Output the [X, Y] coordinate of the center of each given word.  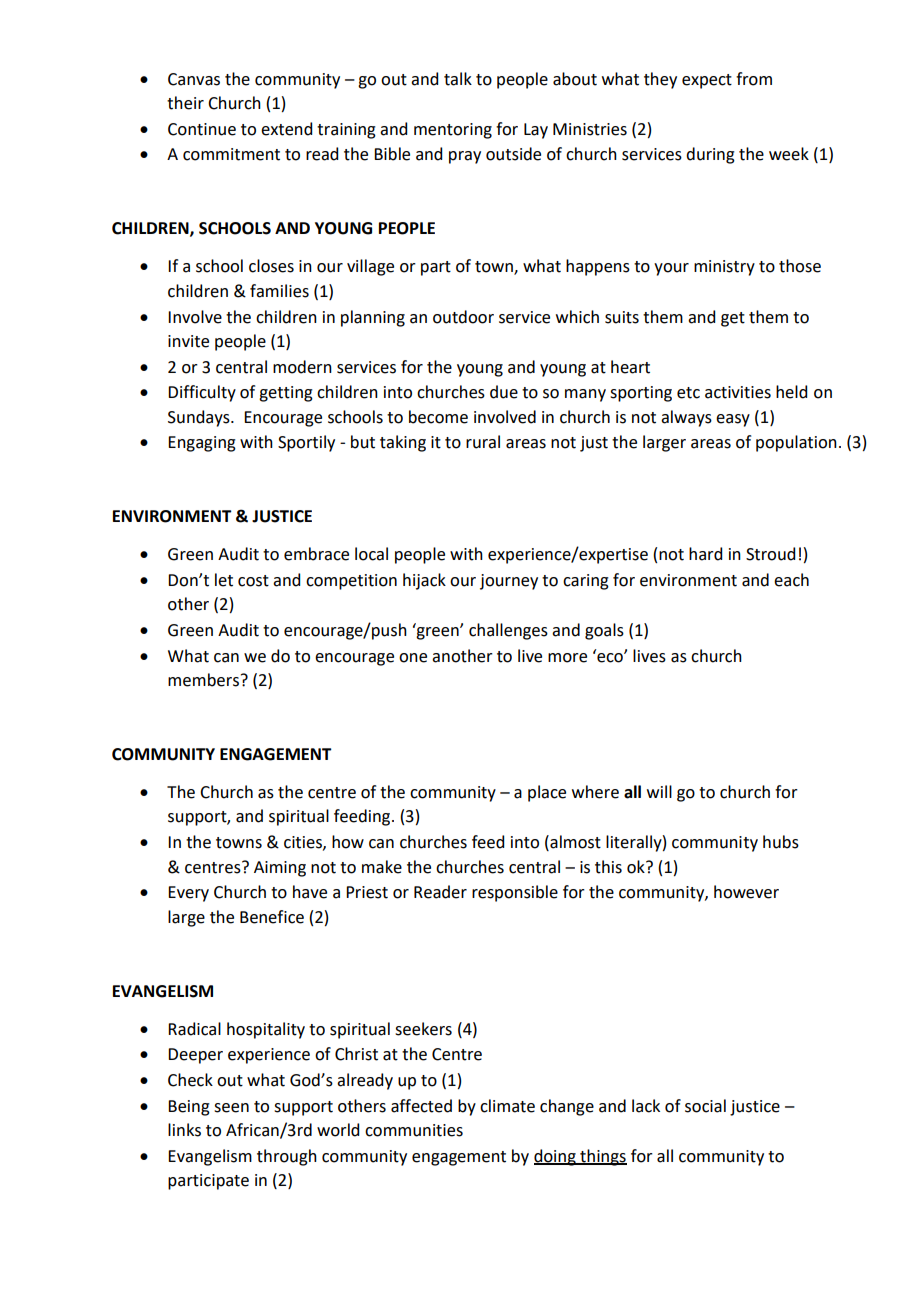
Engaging [202, 444]
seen [231, 1108]
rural [483, 442]
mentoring [453, 131]
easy [733, 420]
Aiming [280, 869]
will [659, 791]
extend [286, 129]
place [547, 793]
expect [707, 81]
